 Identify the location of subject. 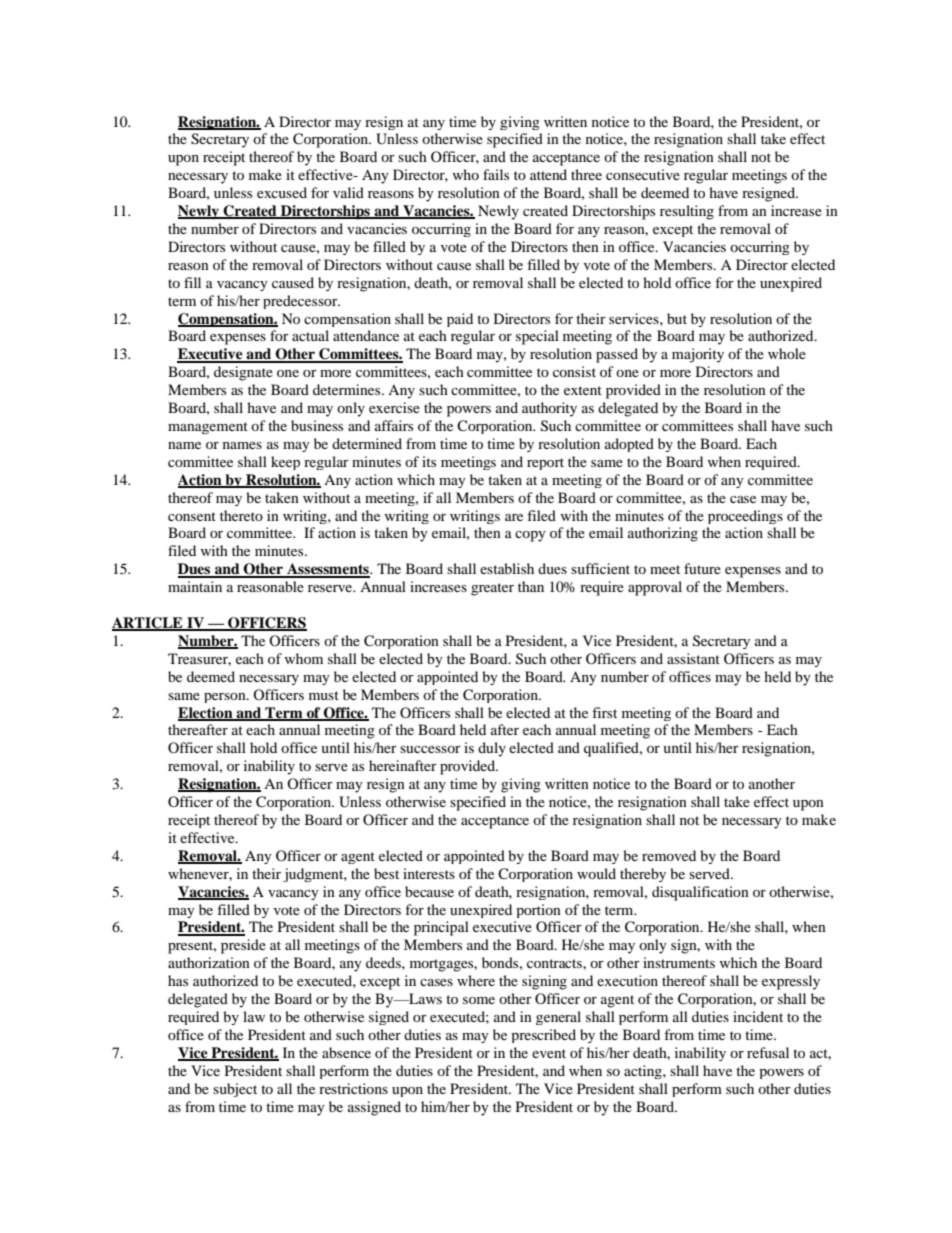
(235, 1090).
